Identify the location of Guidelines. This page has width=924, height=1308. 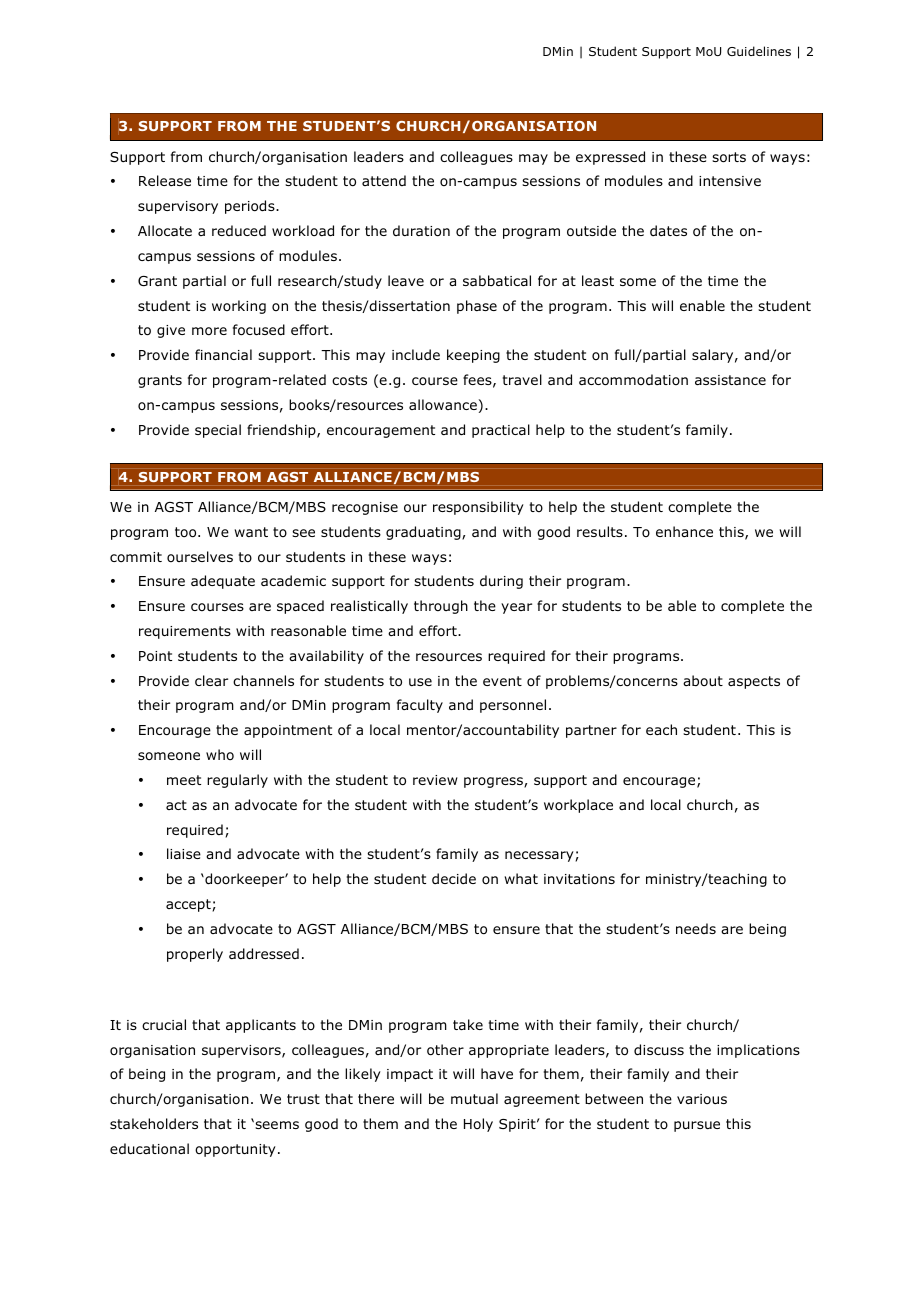
(759, 51).
